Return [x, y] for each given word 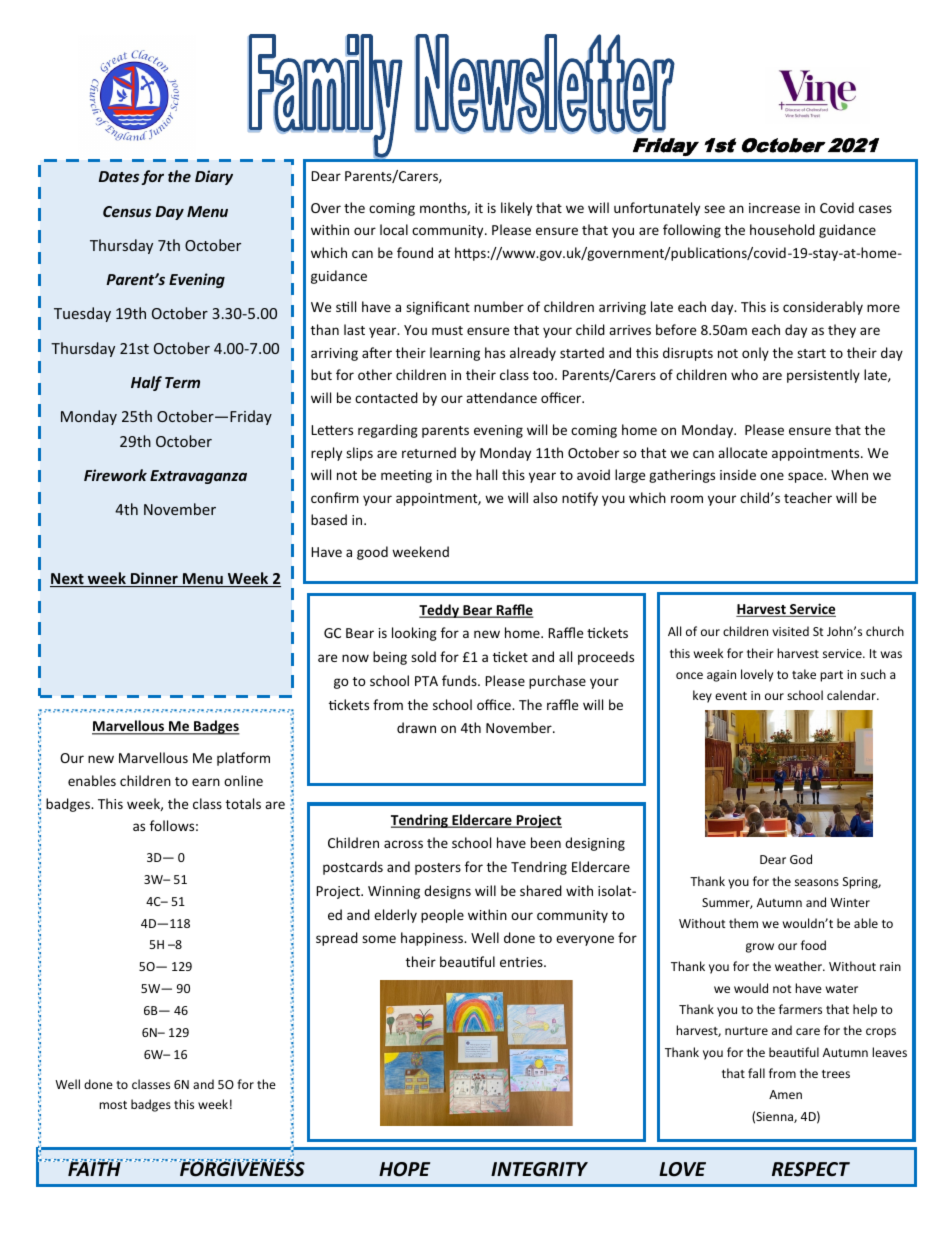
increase [774, 208]
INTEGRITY [539, 1169]
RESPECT [811, 1169]
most [113, 1105]
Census [127, 211]
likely [516, 209]
